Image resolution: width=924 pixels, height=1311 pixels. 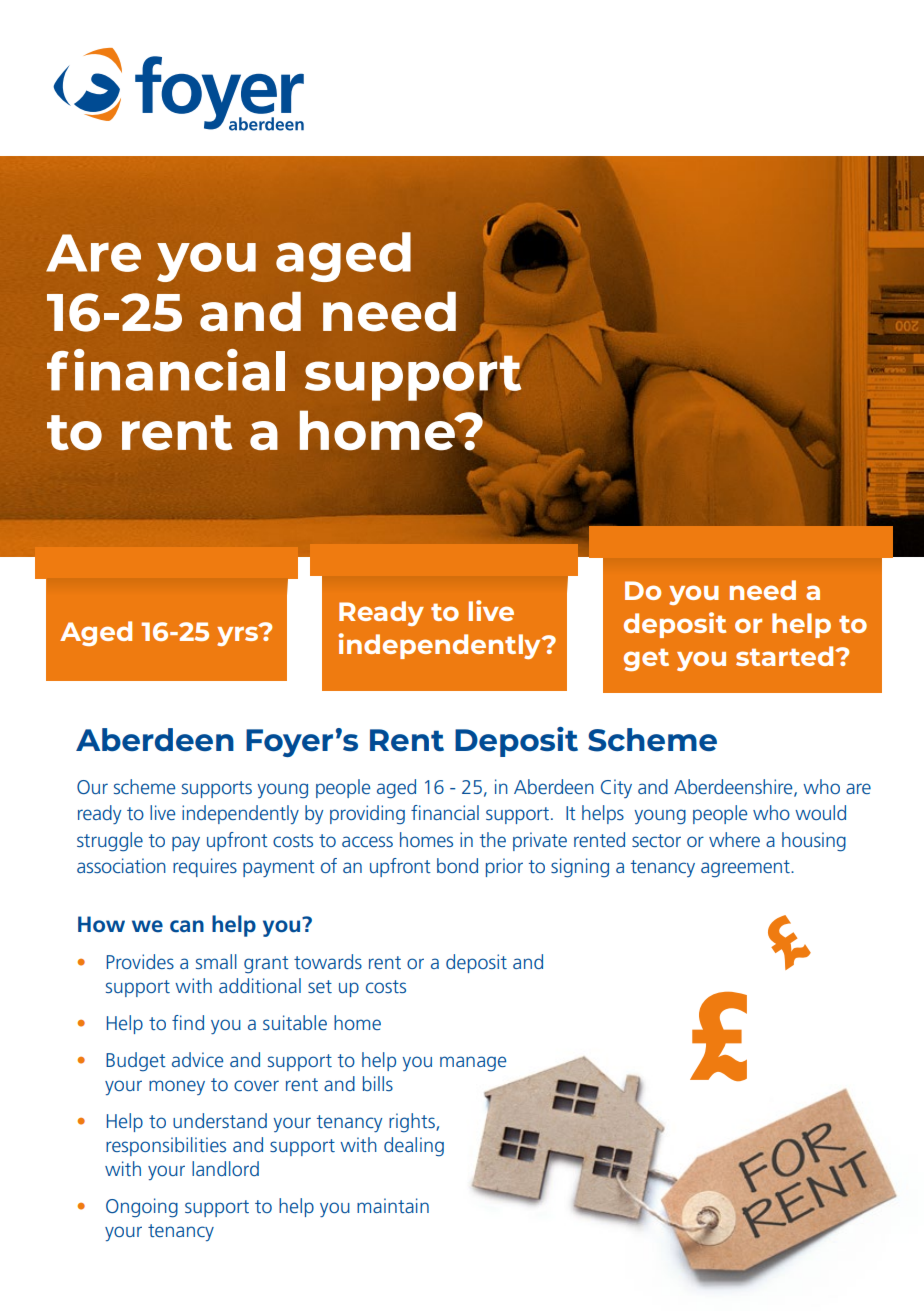 I want to click on started, so click(x=786, y=656).
